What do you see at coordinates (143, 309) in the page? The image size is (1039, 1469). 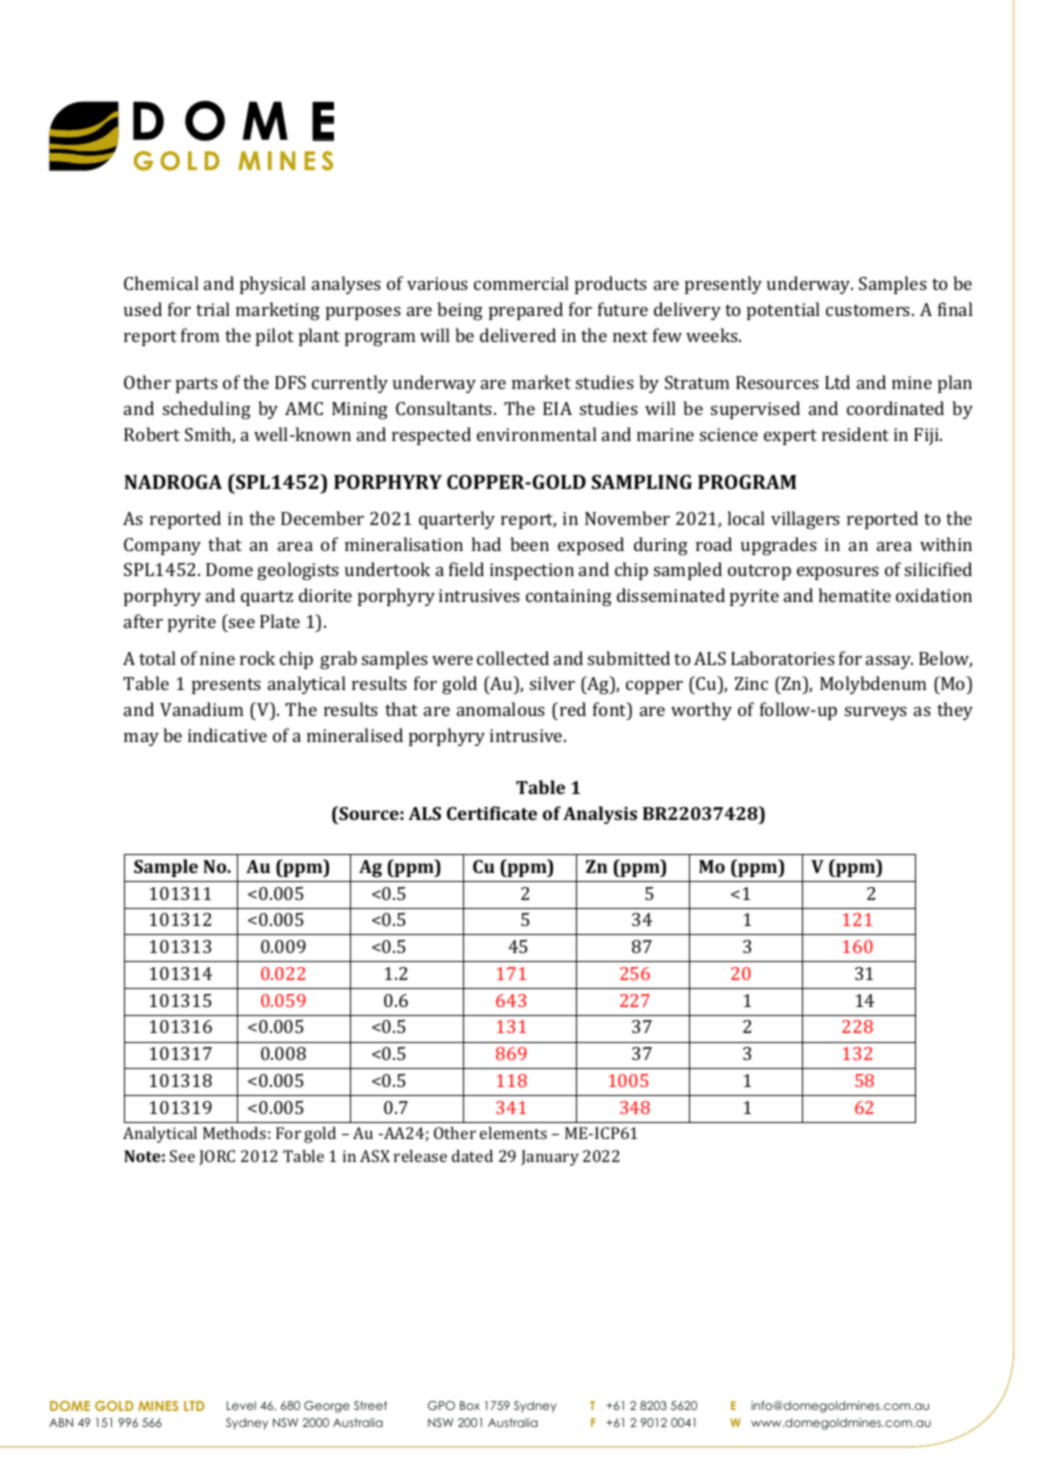 I see `used` at bounding box center [143, 309].
